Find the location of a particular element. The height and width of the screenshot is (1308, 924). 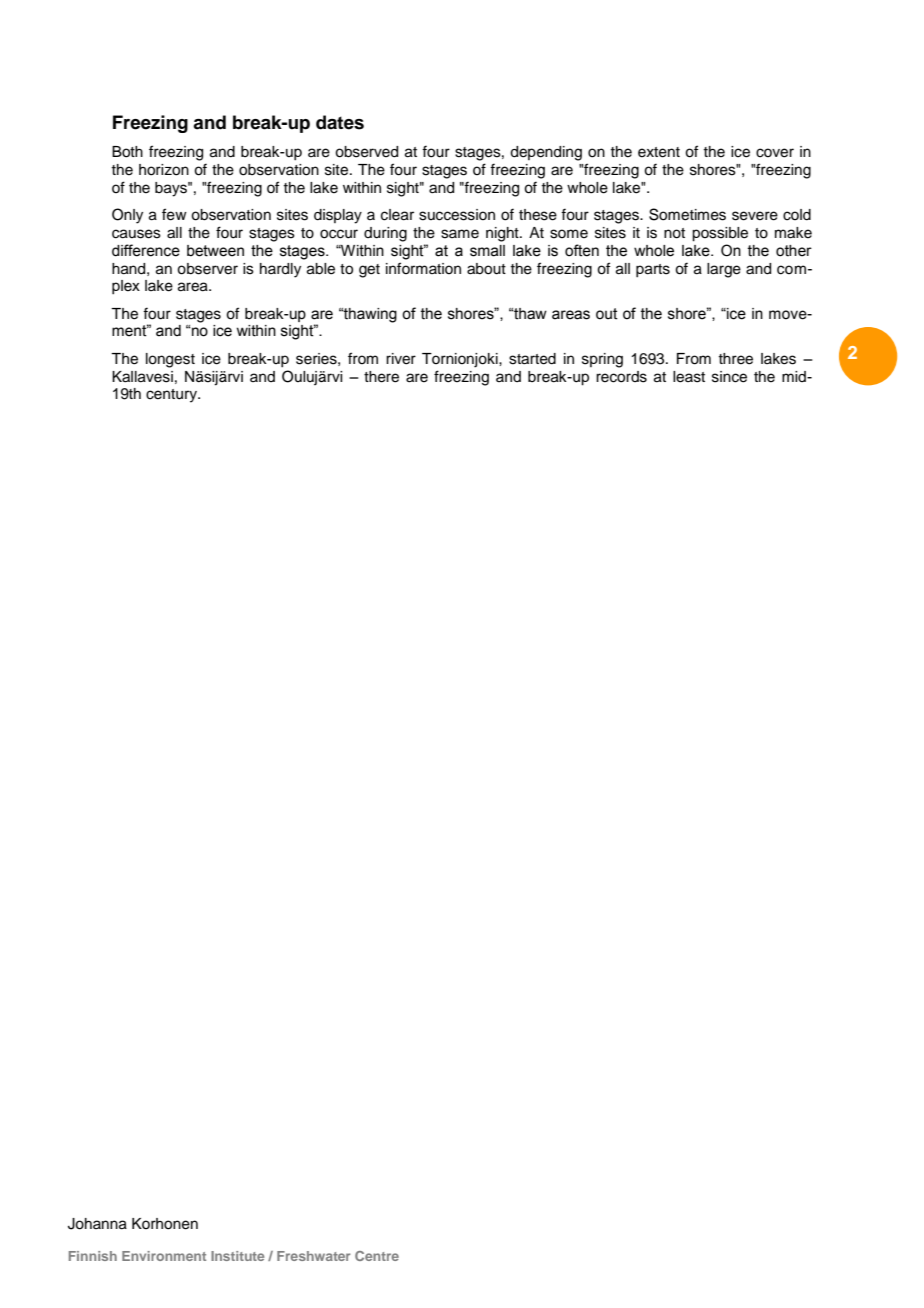

Both is located at coordinates (127, 152).
